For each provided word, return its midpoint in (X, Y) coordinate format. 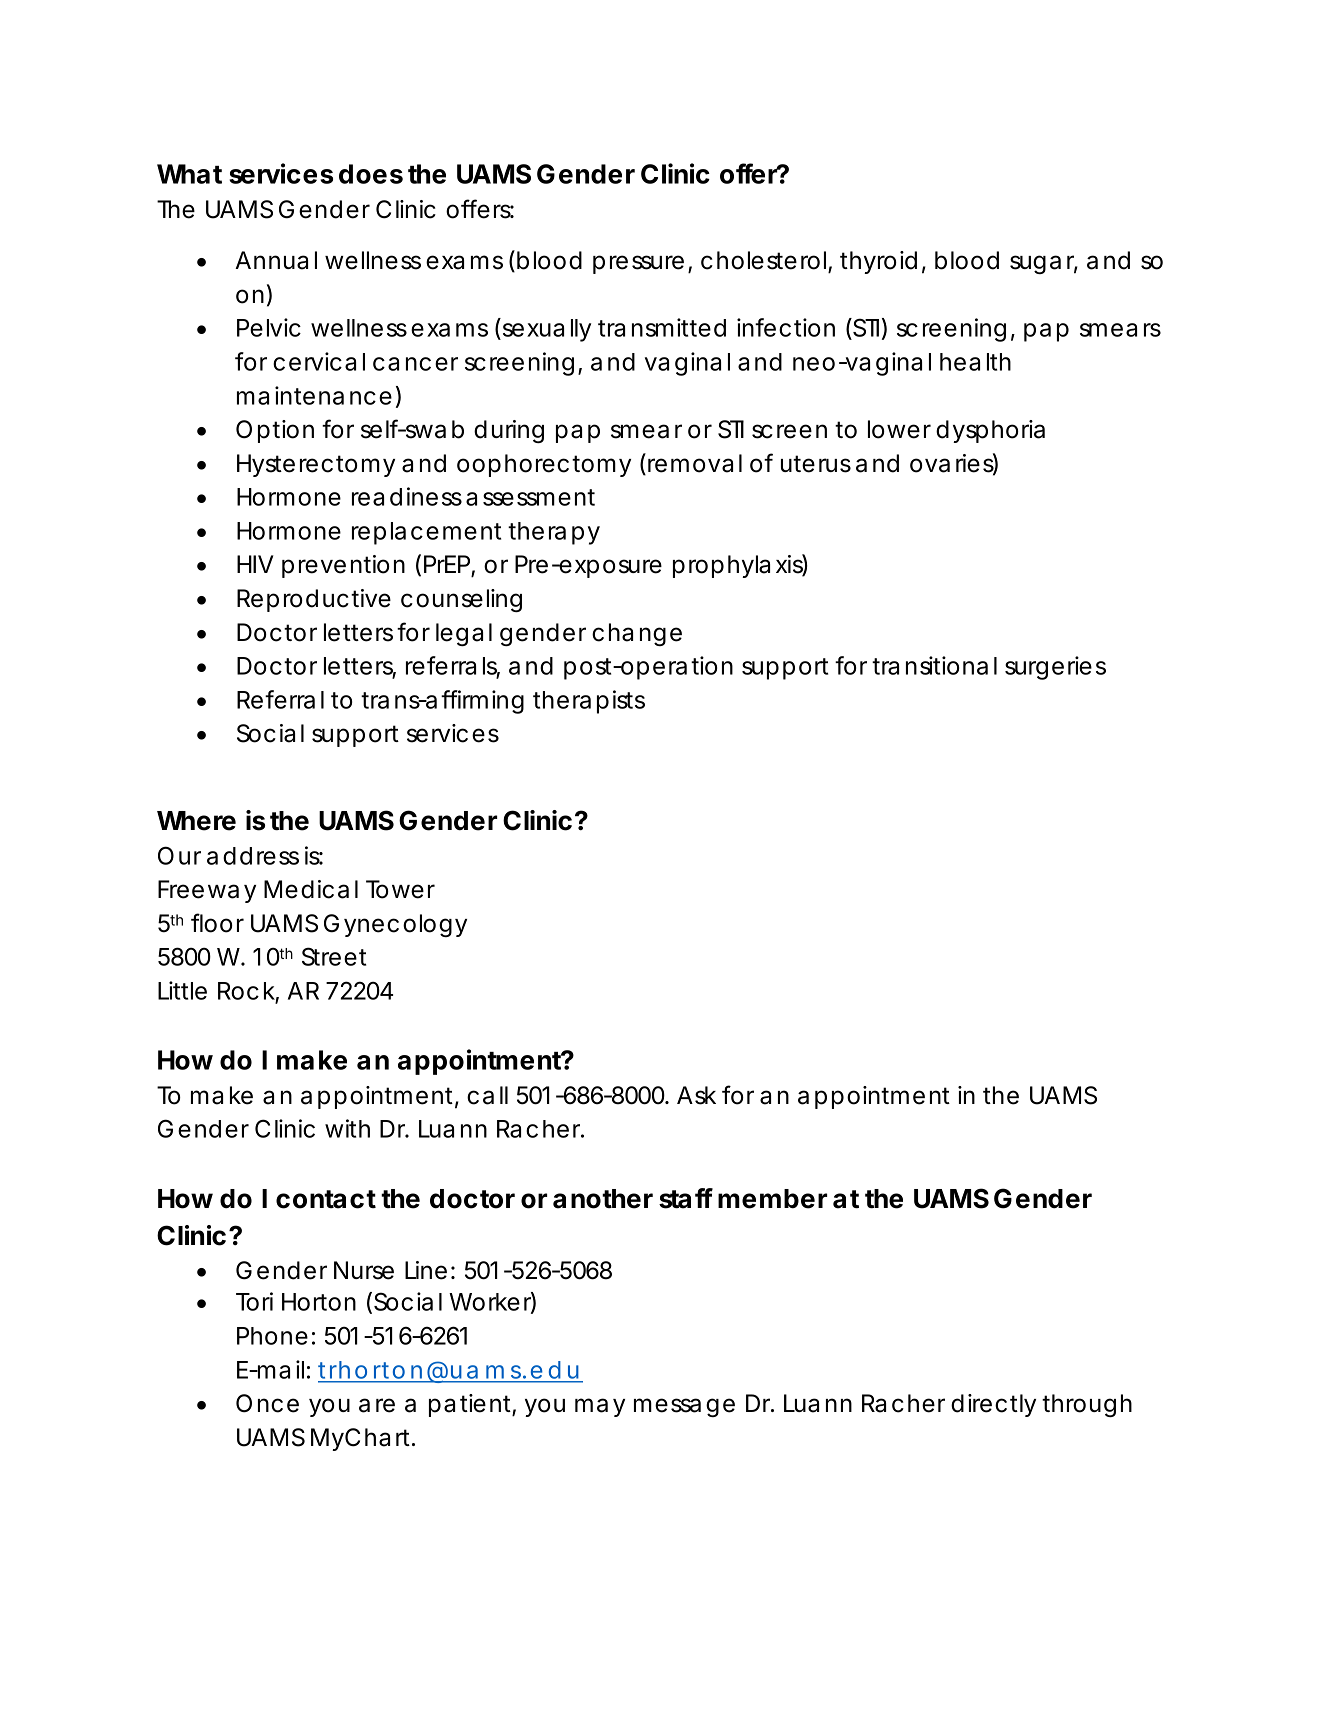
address (253, 856)
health (975, 362)
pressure (638, 264)
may (600, 1407)
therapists (589, 702)
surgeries (1055, 668)
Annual (276, 260)
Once (267, 1403)
